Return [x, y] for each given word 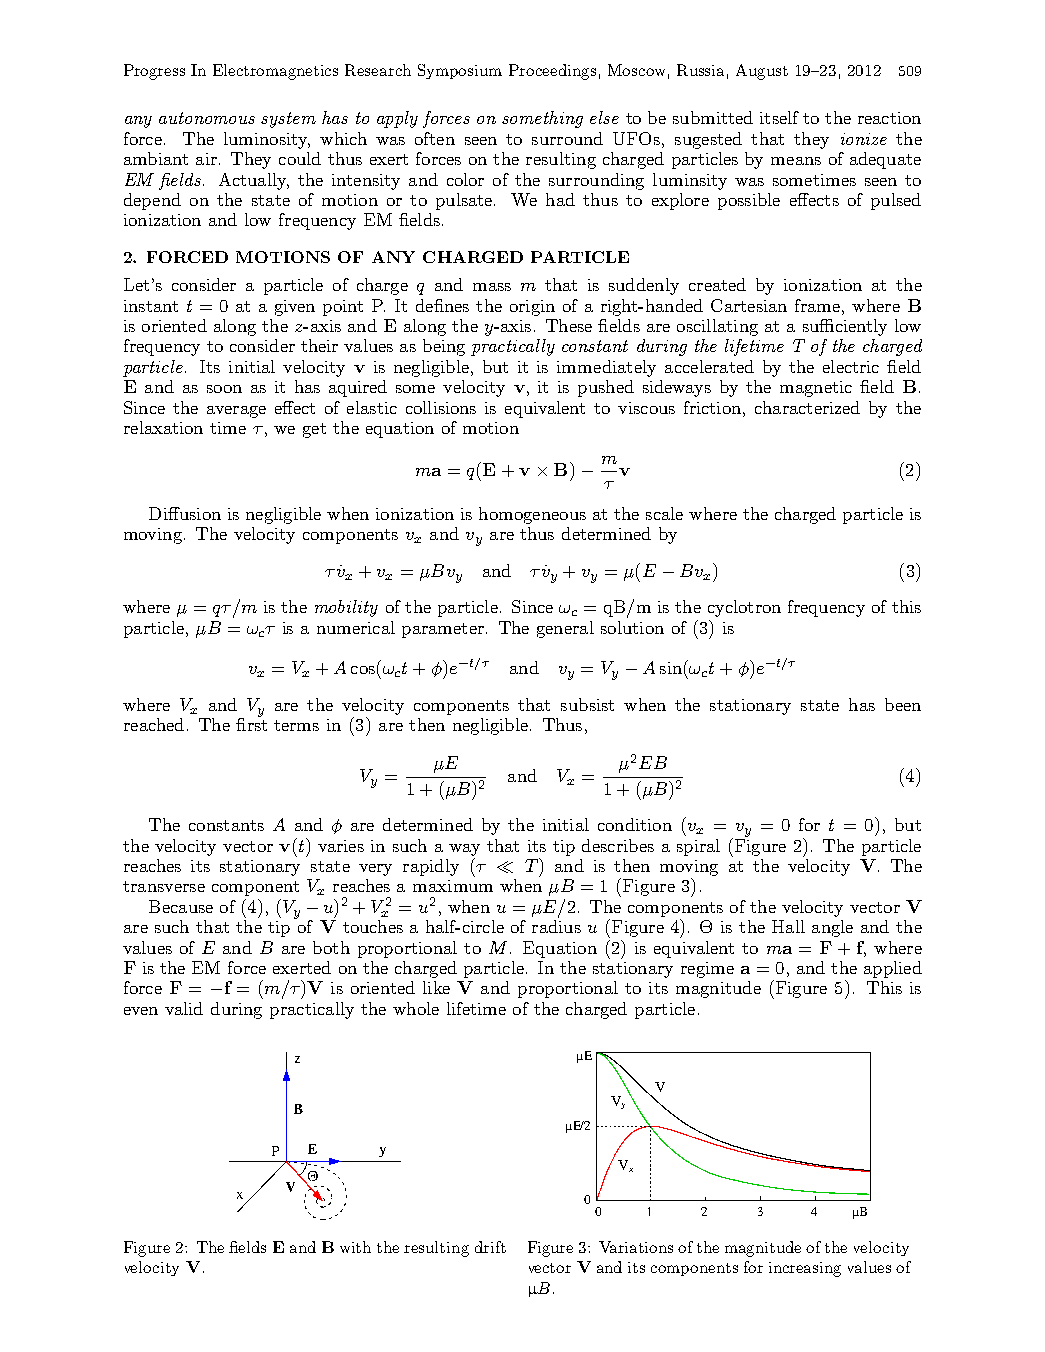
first [251, 723]
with [355, 1247]
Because [181, 906]
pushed [606, 388]
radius [556, 926]
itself [779, 117]
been [903, 704]
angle [832, 928]
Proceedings [552, 72]
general [565, 629]
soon [224, 389]
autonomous [207, 118]
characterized [807, 407]
